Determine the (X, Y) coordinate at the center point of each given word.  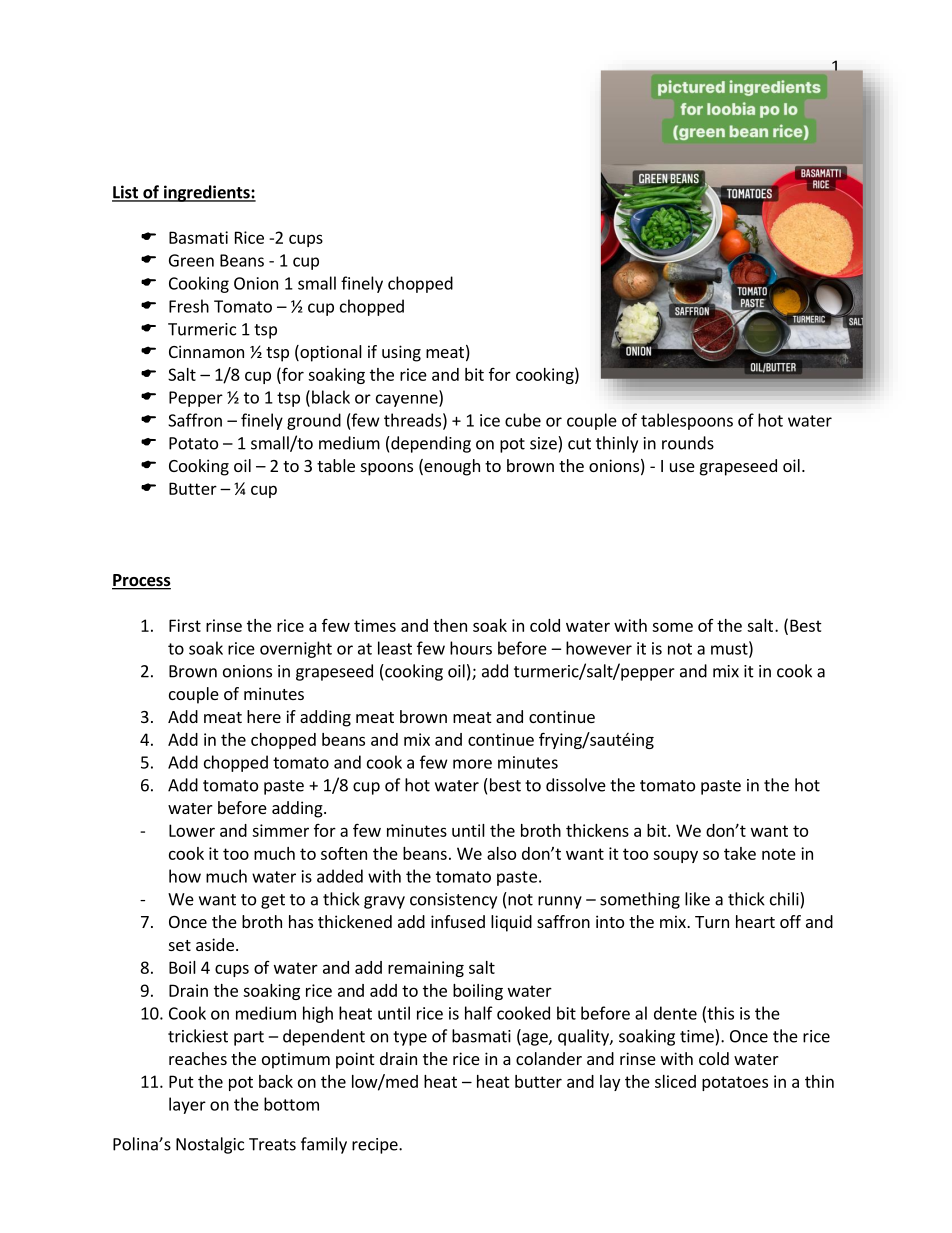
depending (430, 444)
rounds (688, 443)
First (185, 625)
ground (314, 421)
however (599, 648)
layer (187, 1105)
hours (471, 648)
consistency (453, 901)
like (697, 899)
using (401, 353)
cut (579, 444)
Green (191, 260)
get (273, 901)
